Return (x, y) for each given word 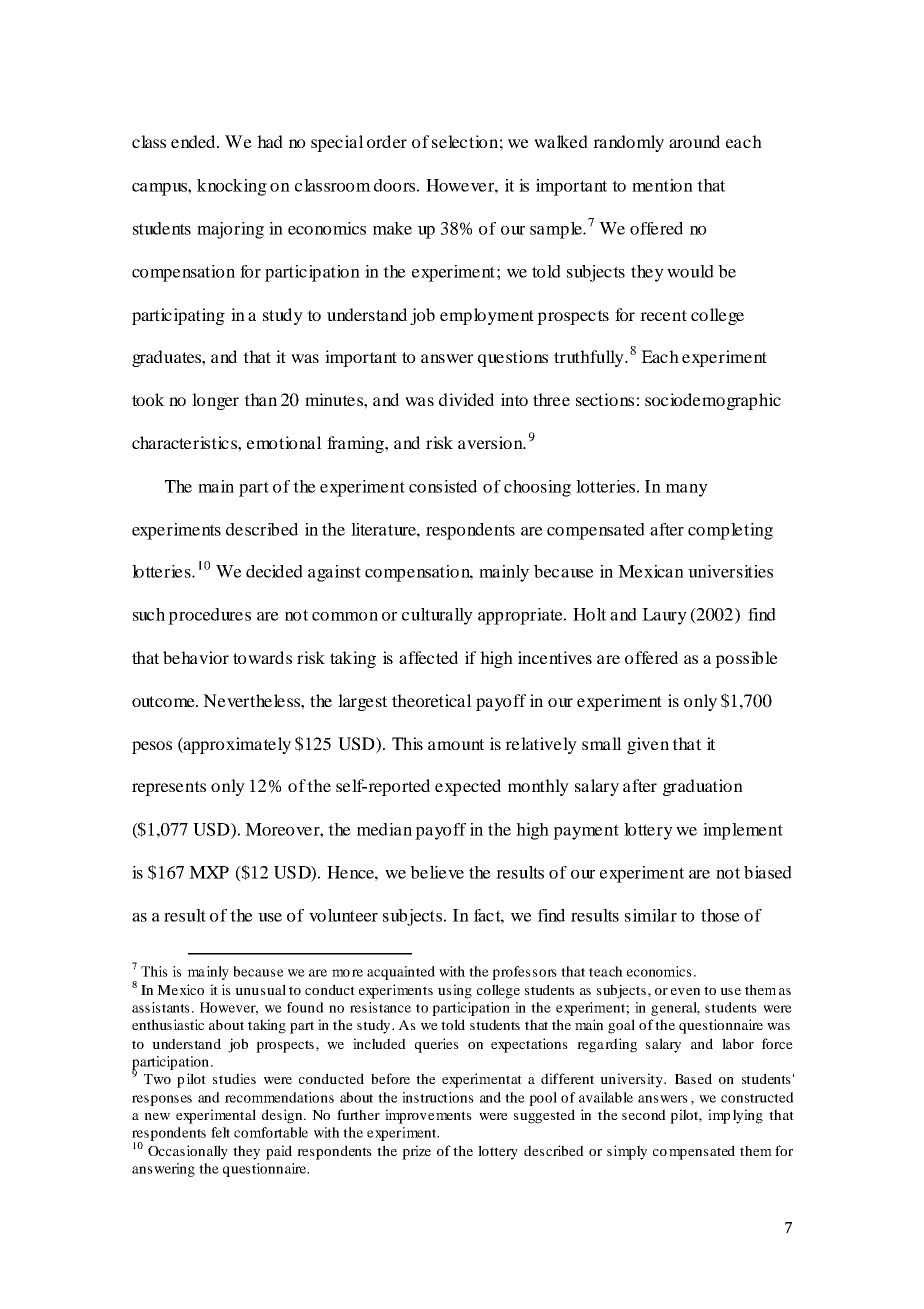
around (694, 141)
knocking (232, 187)
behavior (196, 657)
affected (428, 657)
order (387, 141)
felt (220, 1132)
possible (746, 659)
